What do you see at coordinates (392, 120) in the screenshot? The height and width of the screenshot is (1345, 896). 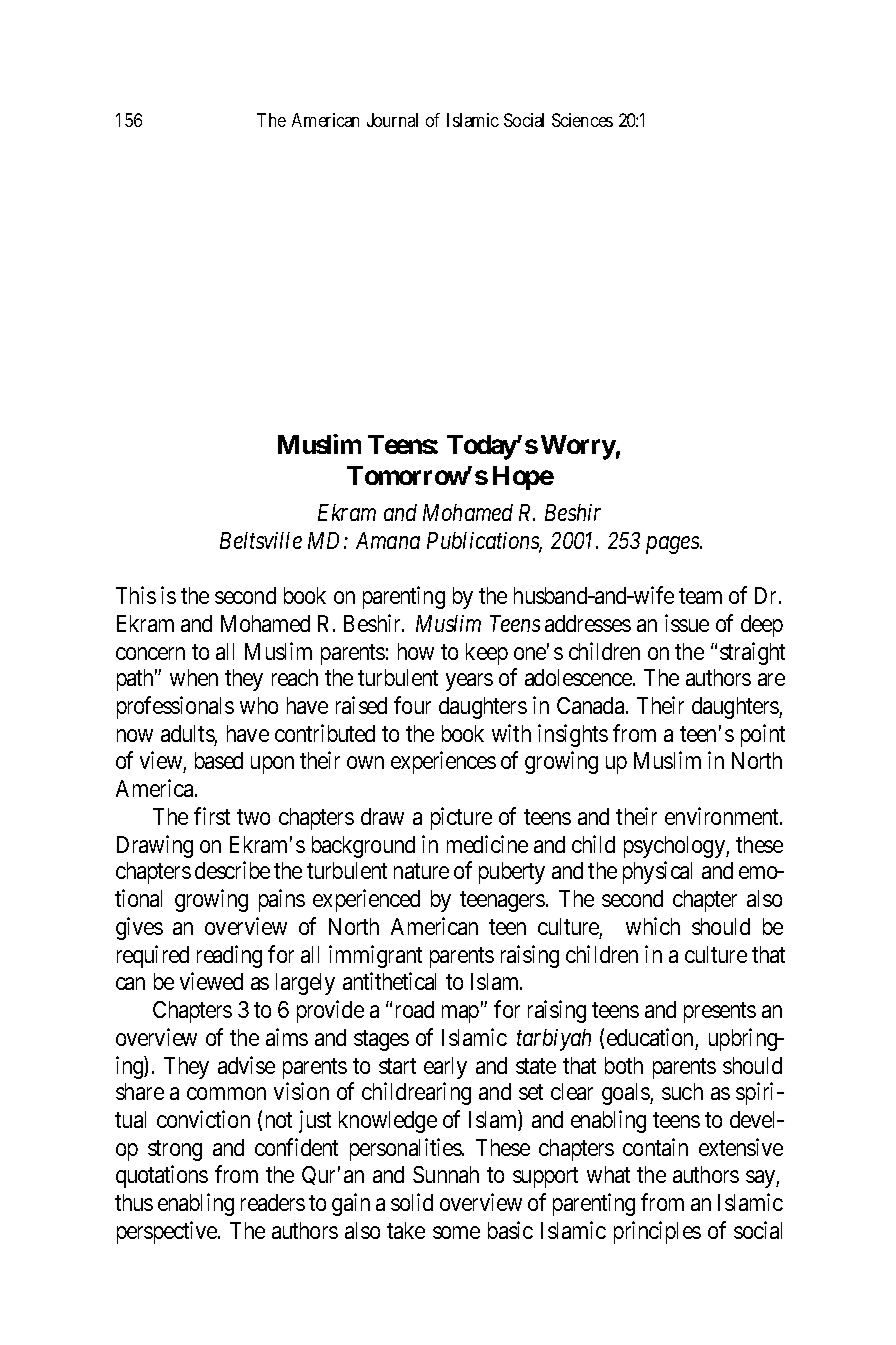 I see `Journal` at bounding box center [392, 120].
